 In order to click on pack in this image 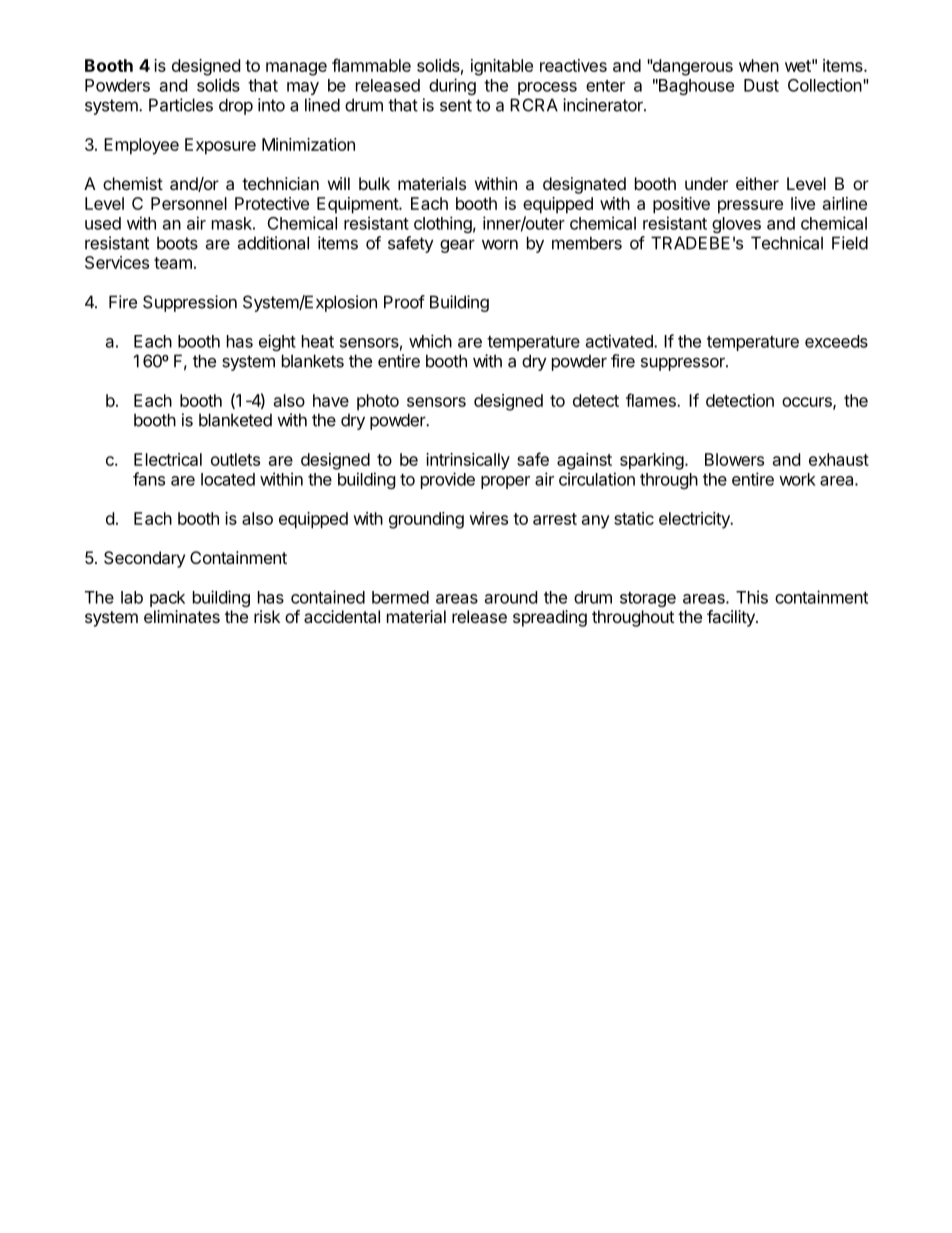, I will do `click(167, 599)`.
